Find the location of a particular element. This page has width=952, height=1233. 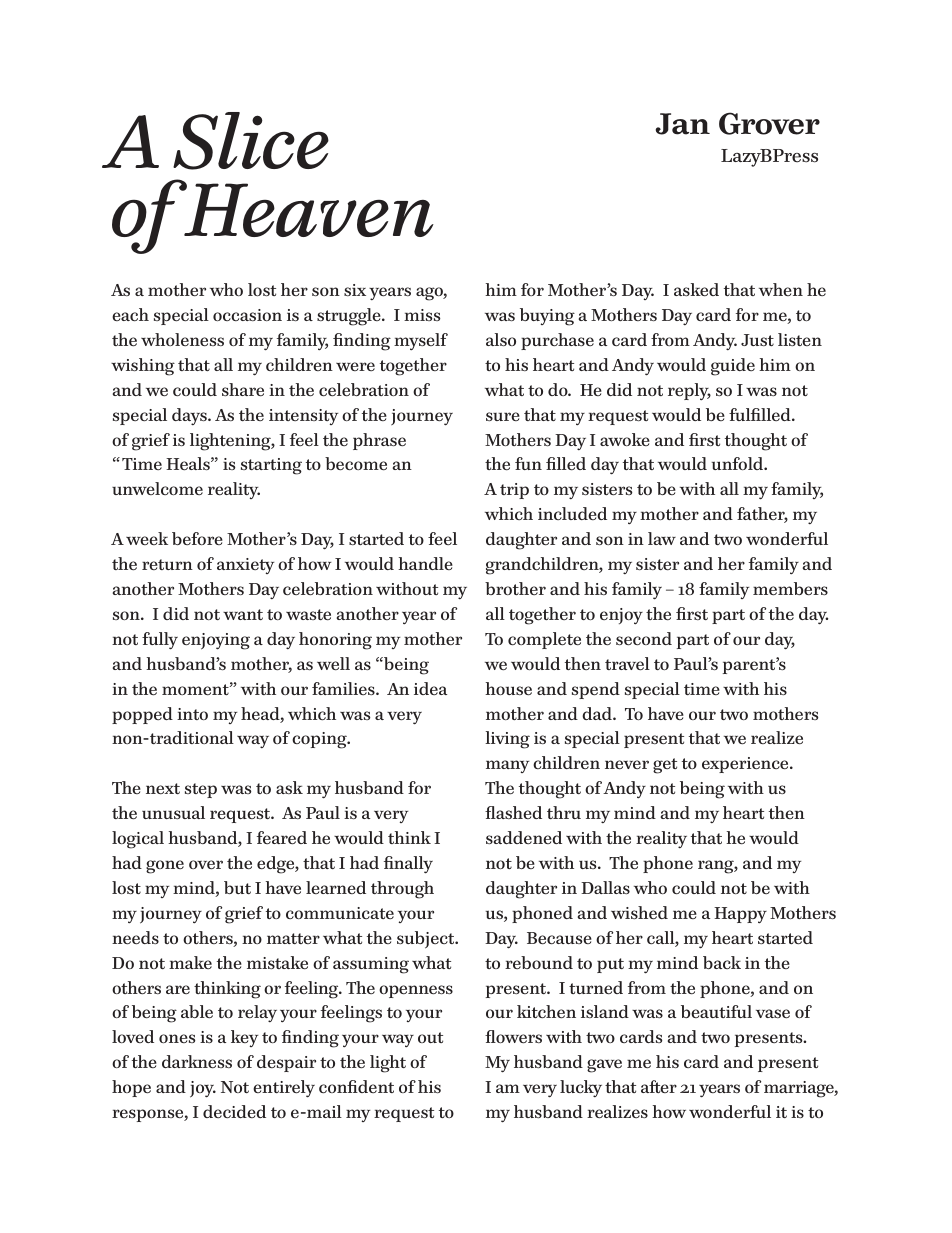

six is located at coordinates (355, 290).
